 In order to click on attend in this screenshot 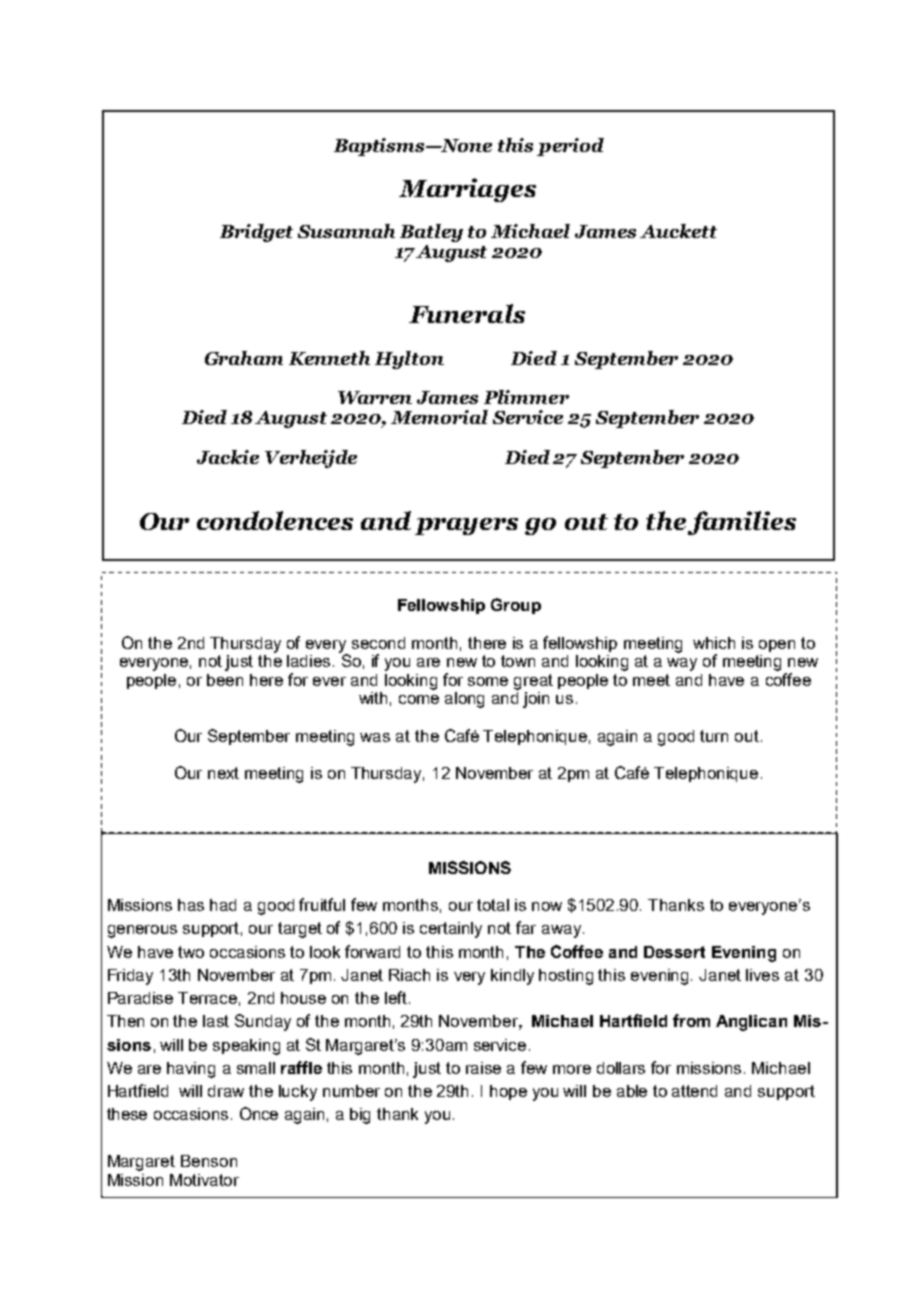, I will do `click(694, 1091)`.
